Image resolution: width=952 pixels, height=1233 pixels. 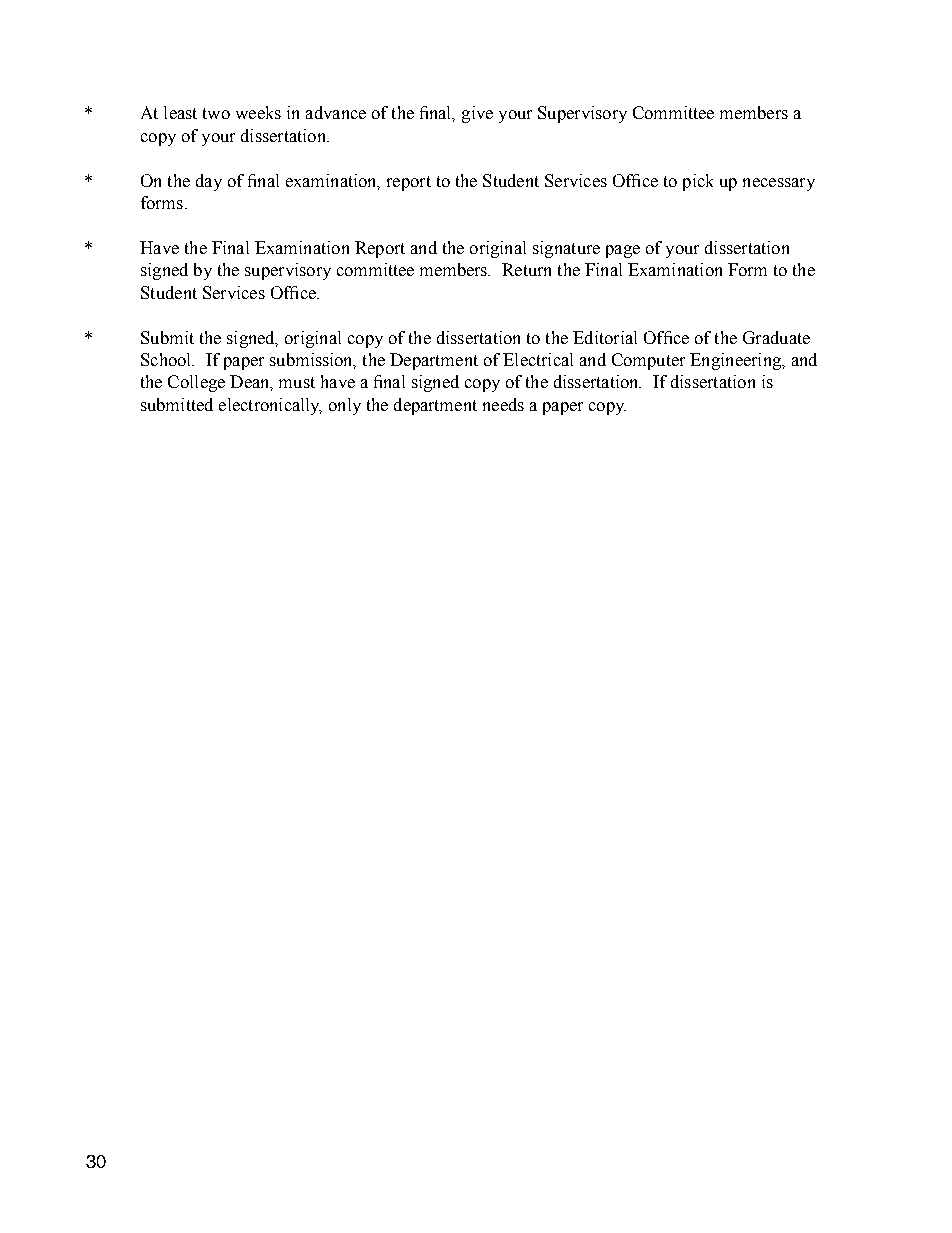 What do you see at coordinates (270, 406) in the screenshot?
I see `electronically` at bounding box center [270, 406].
